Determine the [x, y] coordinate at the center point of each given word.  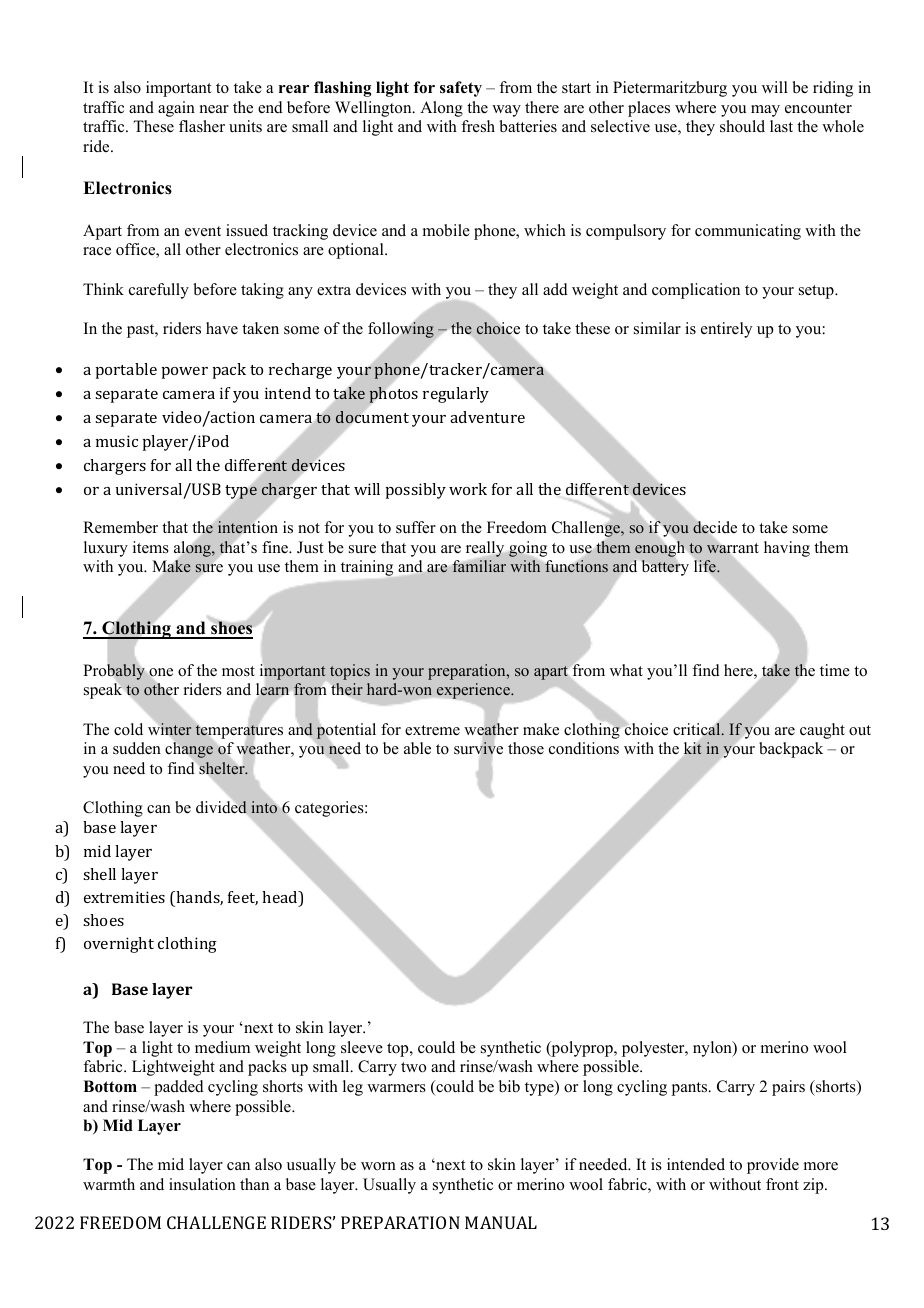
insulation [202, 1184]
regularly [456, 395]
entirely [726, 330]
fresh [478, 126]
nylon [713, 1049]
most [238, 671]
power [184, 373]
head [281, 898]
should [742, 126]
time [835, 670]
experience [473, 692]
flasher [202, 126]
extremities [124, 897]
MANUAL [501, 1222]
